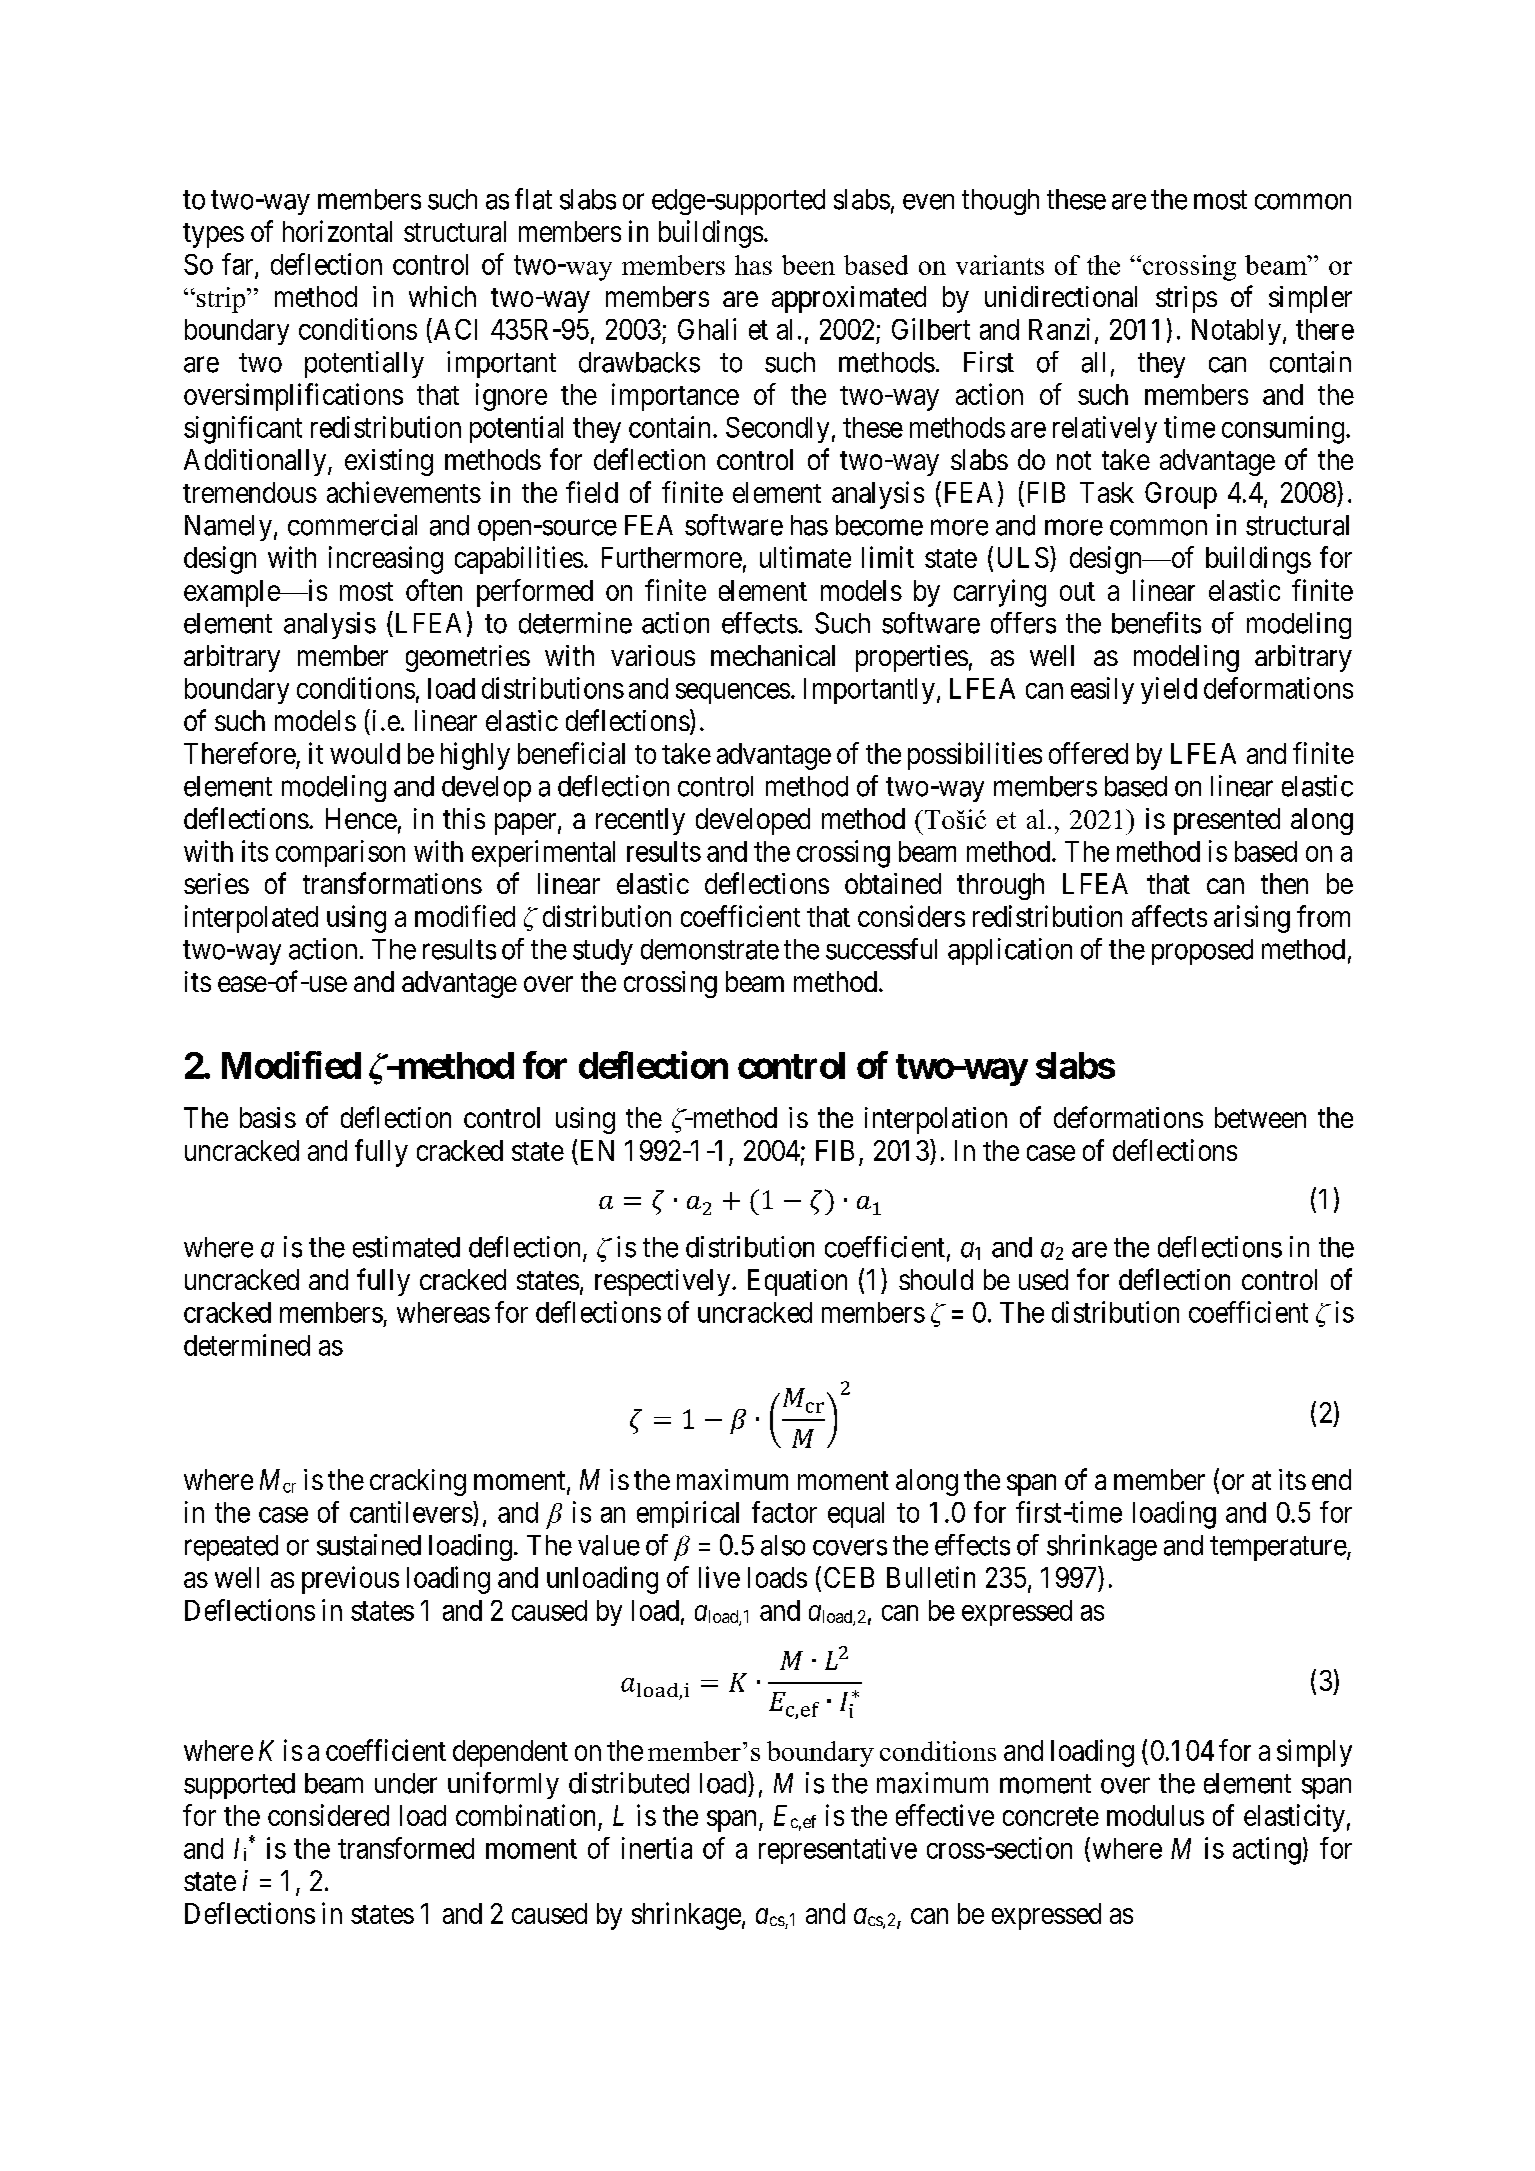  I want to click on been, so click(808, 265).
